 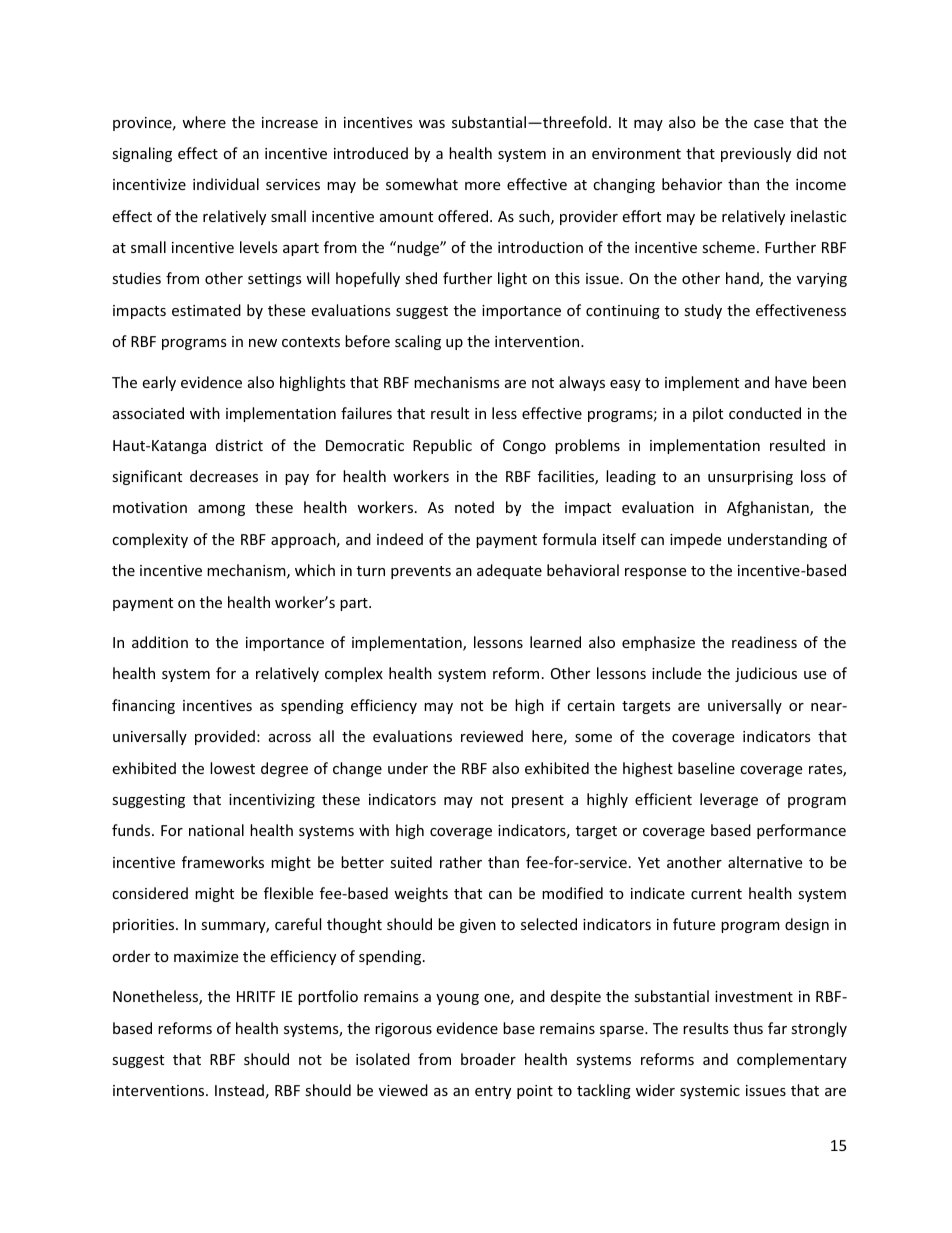 What do you see at coordinates (756, 154) in the screenshot?
I see `previously` at bounding box center [756, 154].
